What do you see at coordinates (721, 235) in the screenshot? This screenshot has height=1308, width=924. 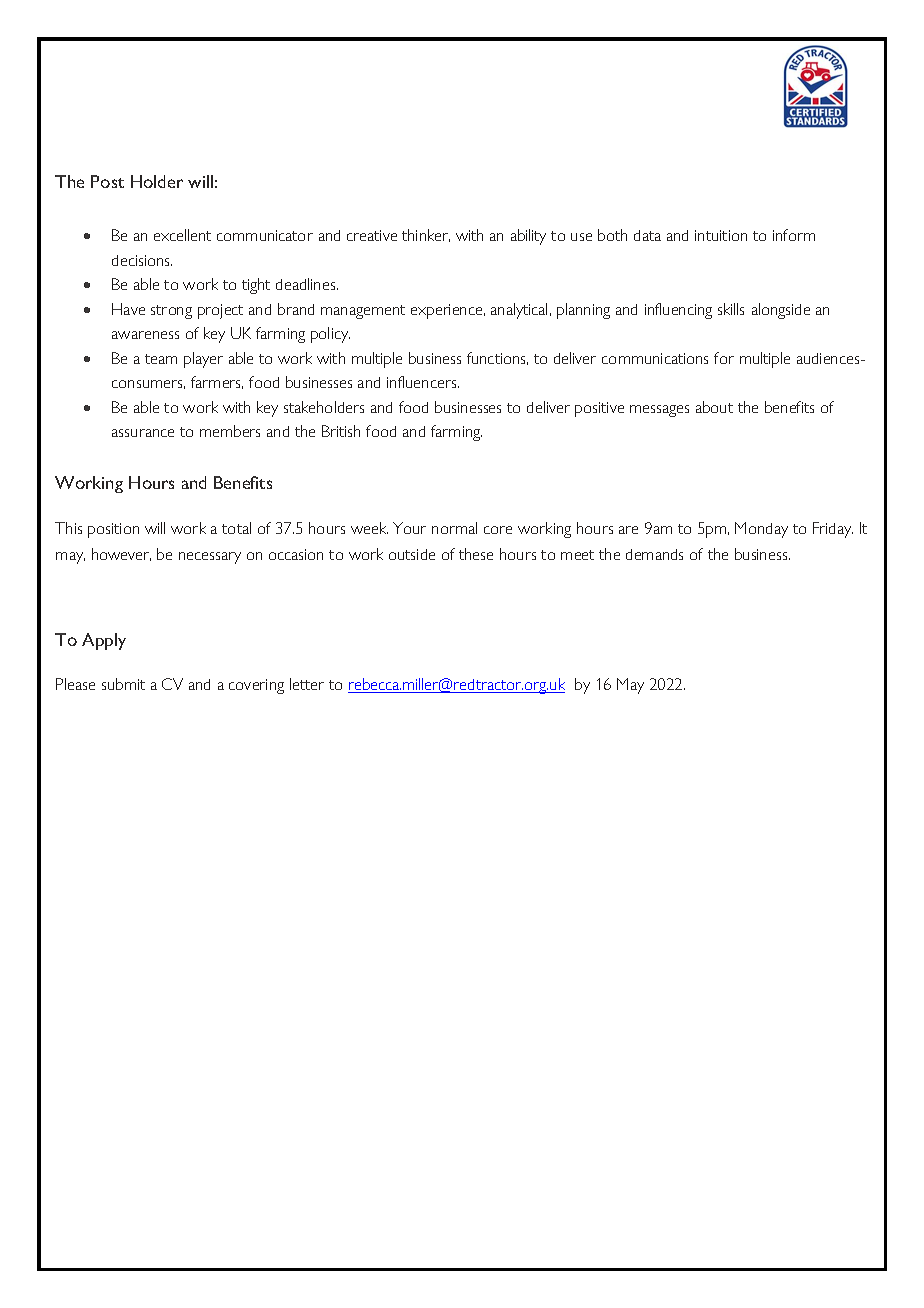 I see `intuition` at bounding box center [721, 235].
